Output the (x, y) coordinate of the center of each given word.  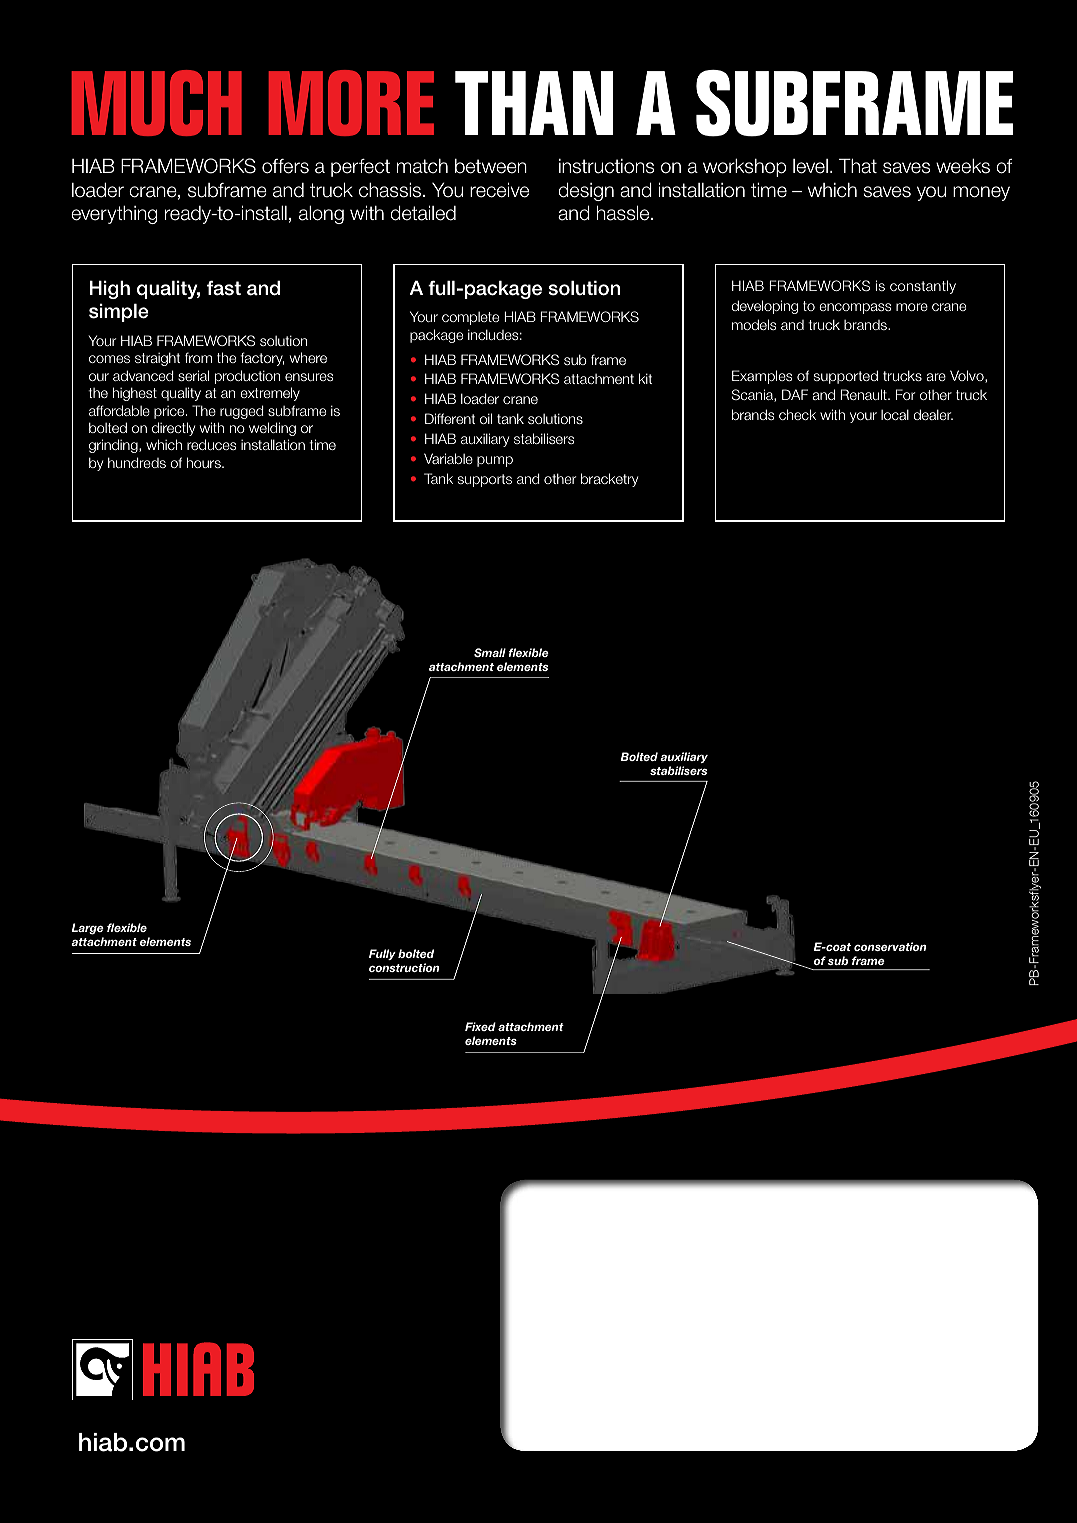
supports (485, 480)
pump (495, 461)
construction (404, 967)
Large (87, 929)
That (858, 166)
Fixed (480, 1026)
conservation (890, 946)
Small (490, 652)
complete (470, 318)
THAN (534, 103)
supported (846, 377)
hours (205, 462)
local (895, 414)
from (198, 357)
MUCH (157, 103)
